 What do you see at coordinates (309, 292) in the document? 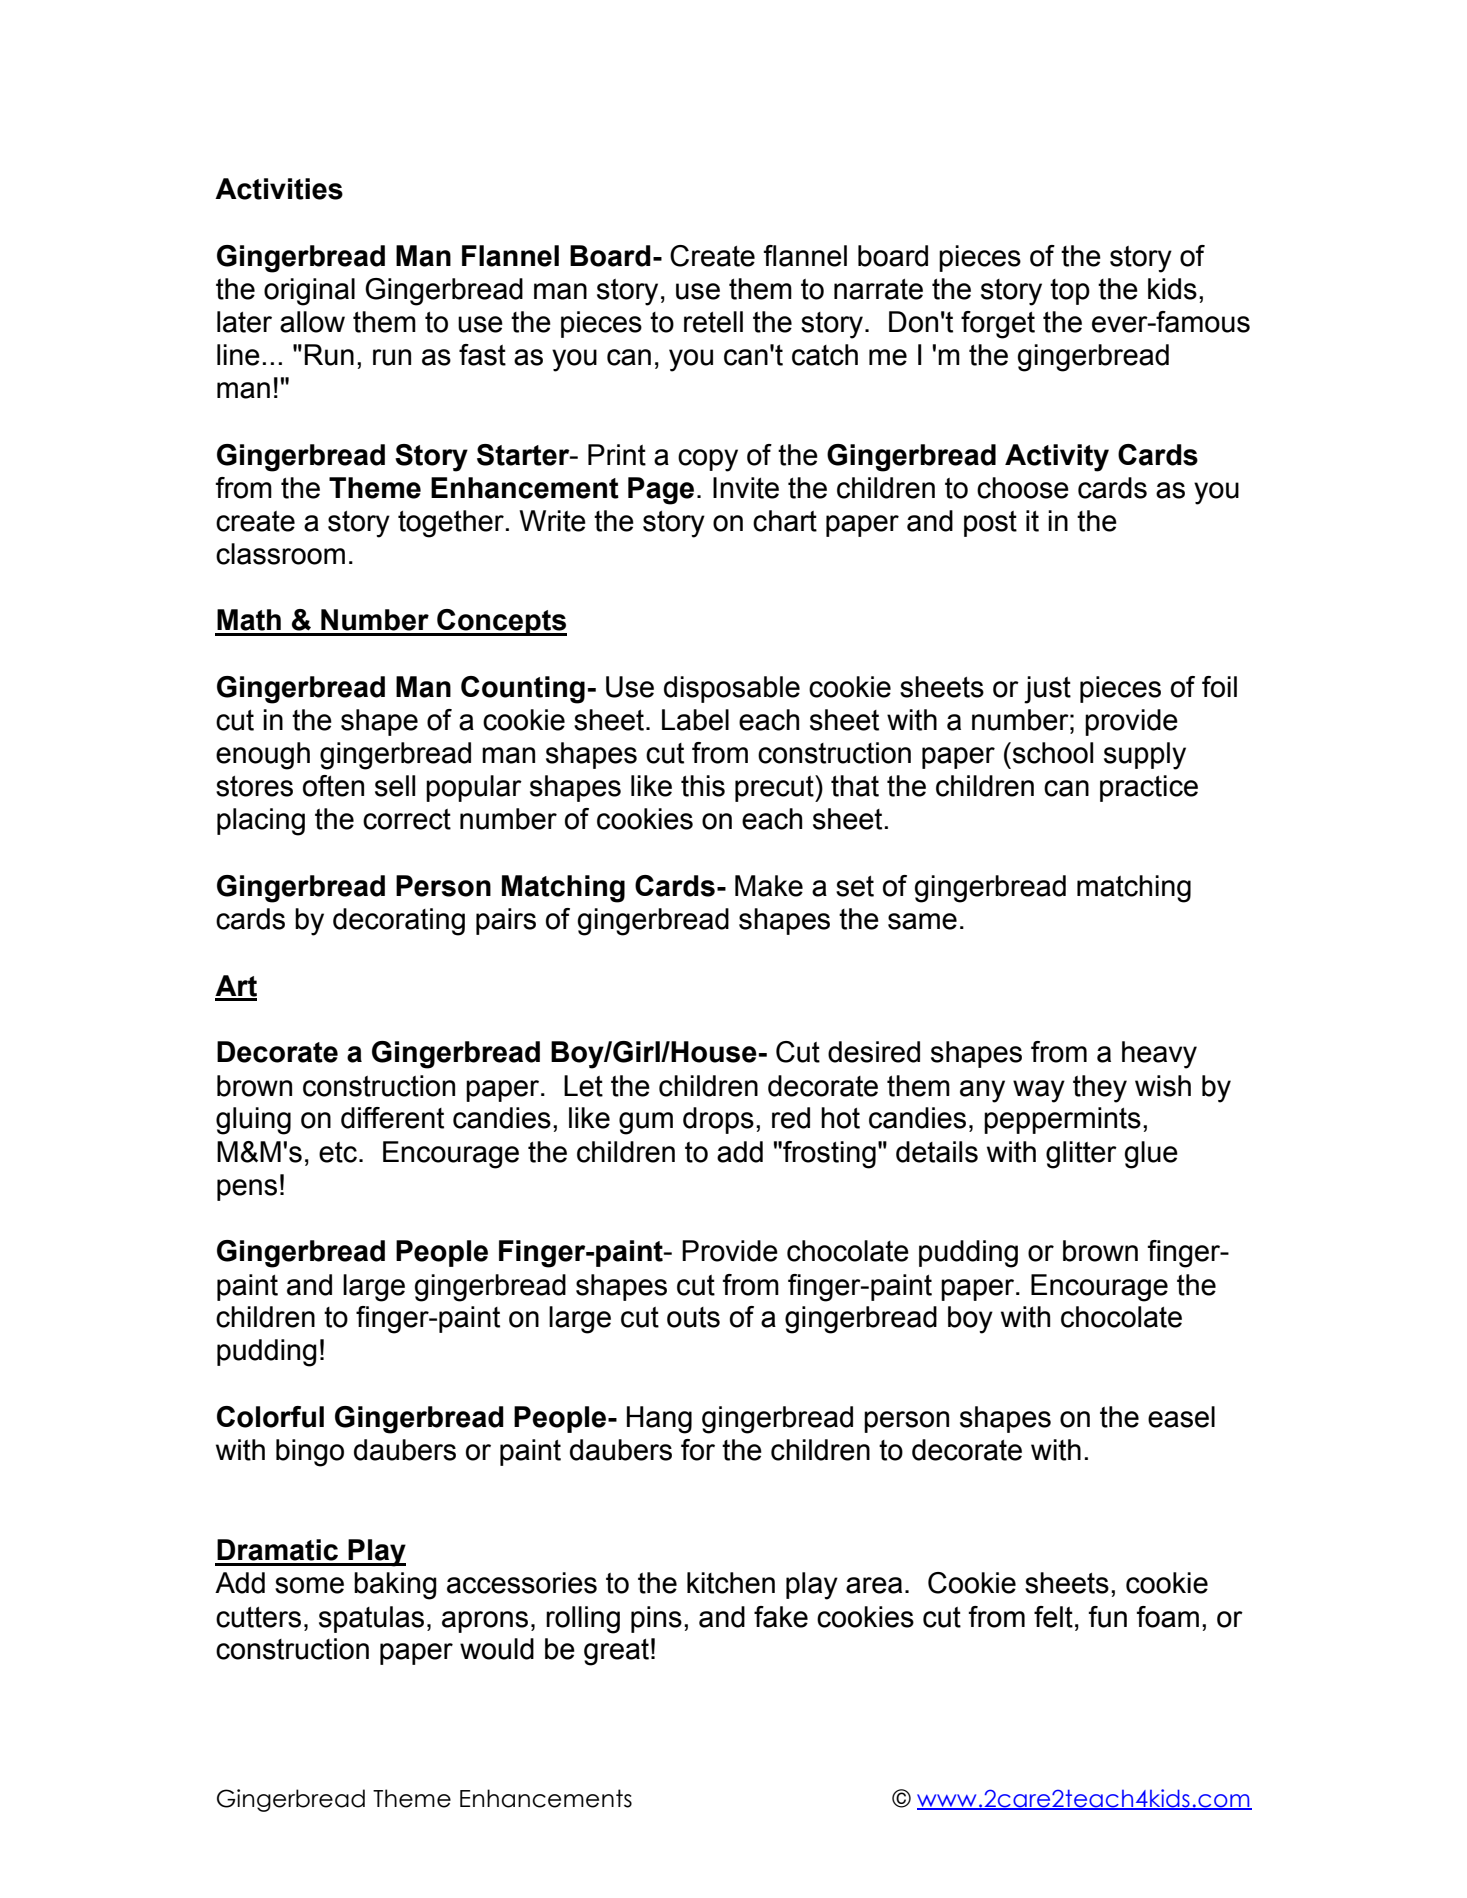
I see `original` at bounding box center [309, 292].
